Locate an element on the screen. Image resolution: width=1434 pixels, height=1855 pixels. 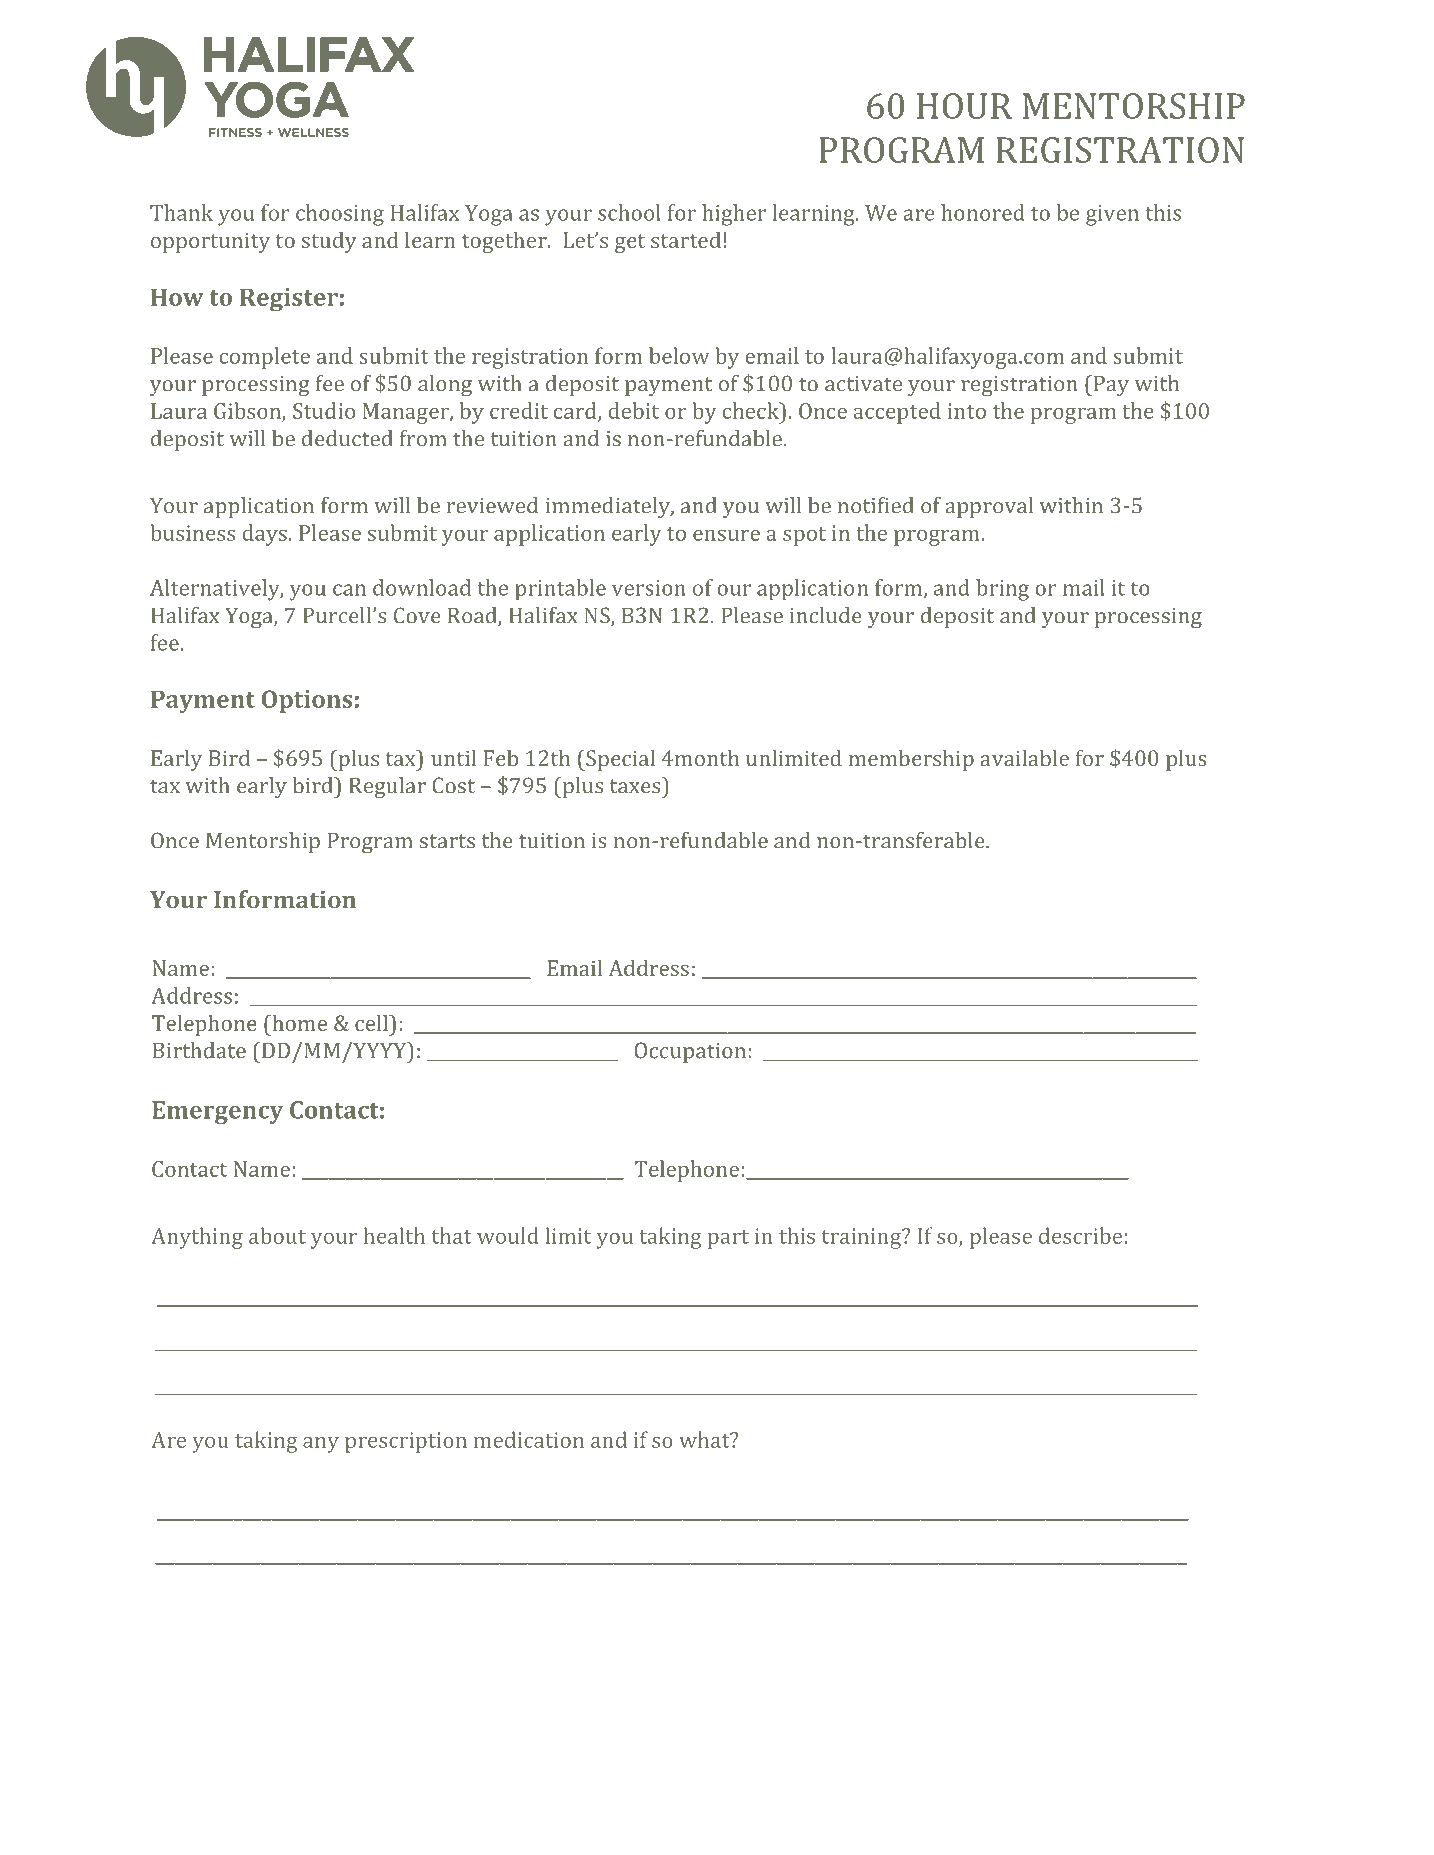
part is located at coordinates (728, 1239).
